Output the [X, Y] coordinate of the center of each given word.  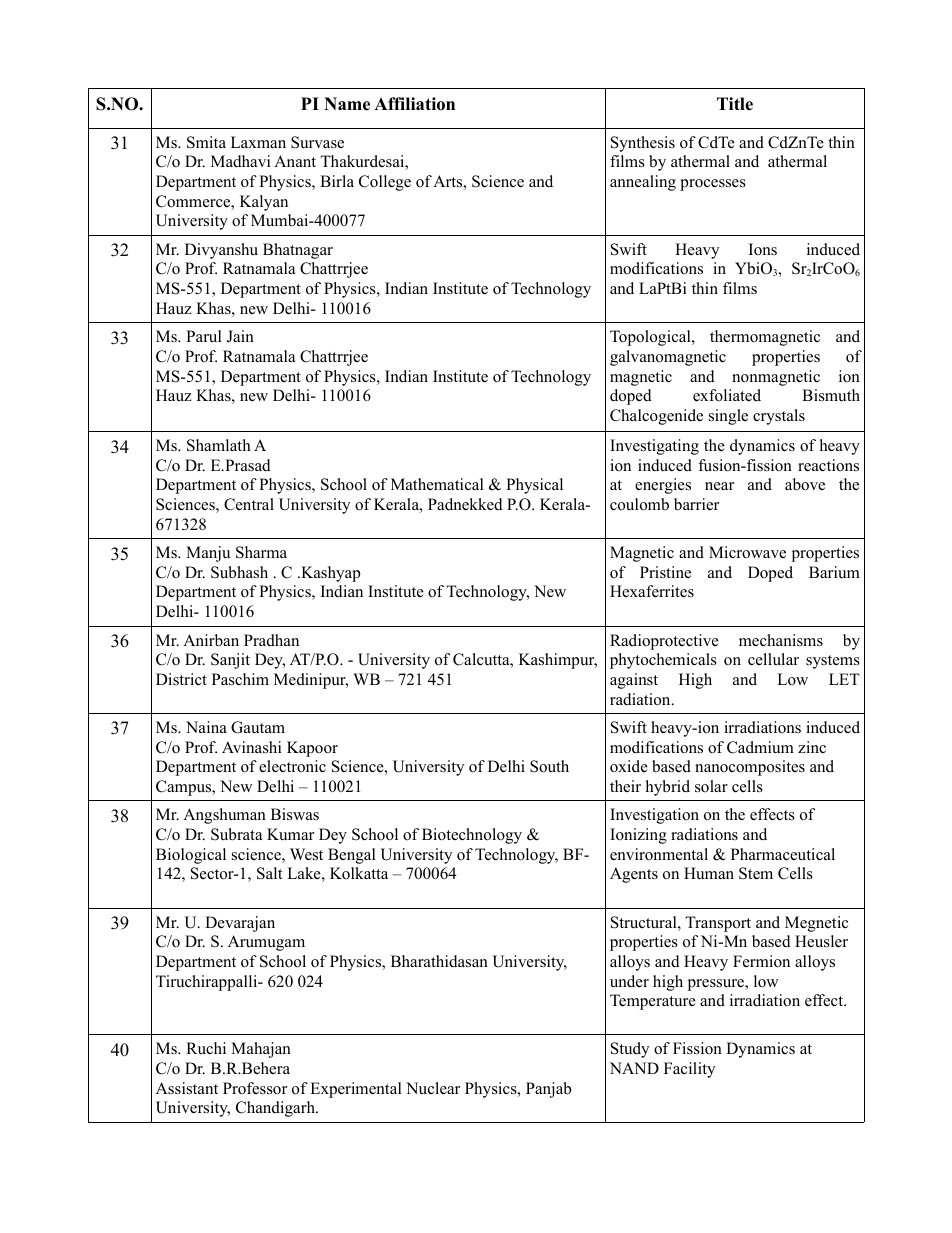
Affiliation [414, 104]
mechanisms [781, 640]
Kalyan [264, 203]
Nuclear [433, 1088]
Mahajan [261, 1050]
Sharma [261, 552]
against [634, 681]
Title [735, 104]
